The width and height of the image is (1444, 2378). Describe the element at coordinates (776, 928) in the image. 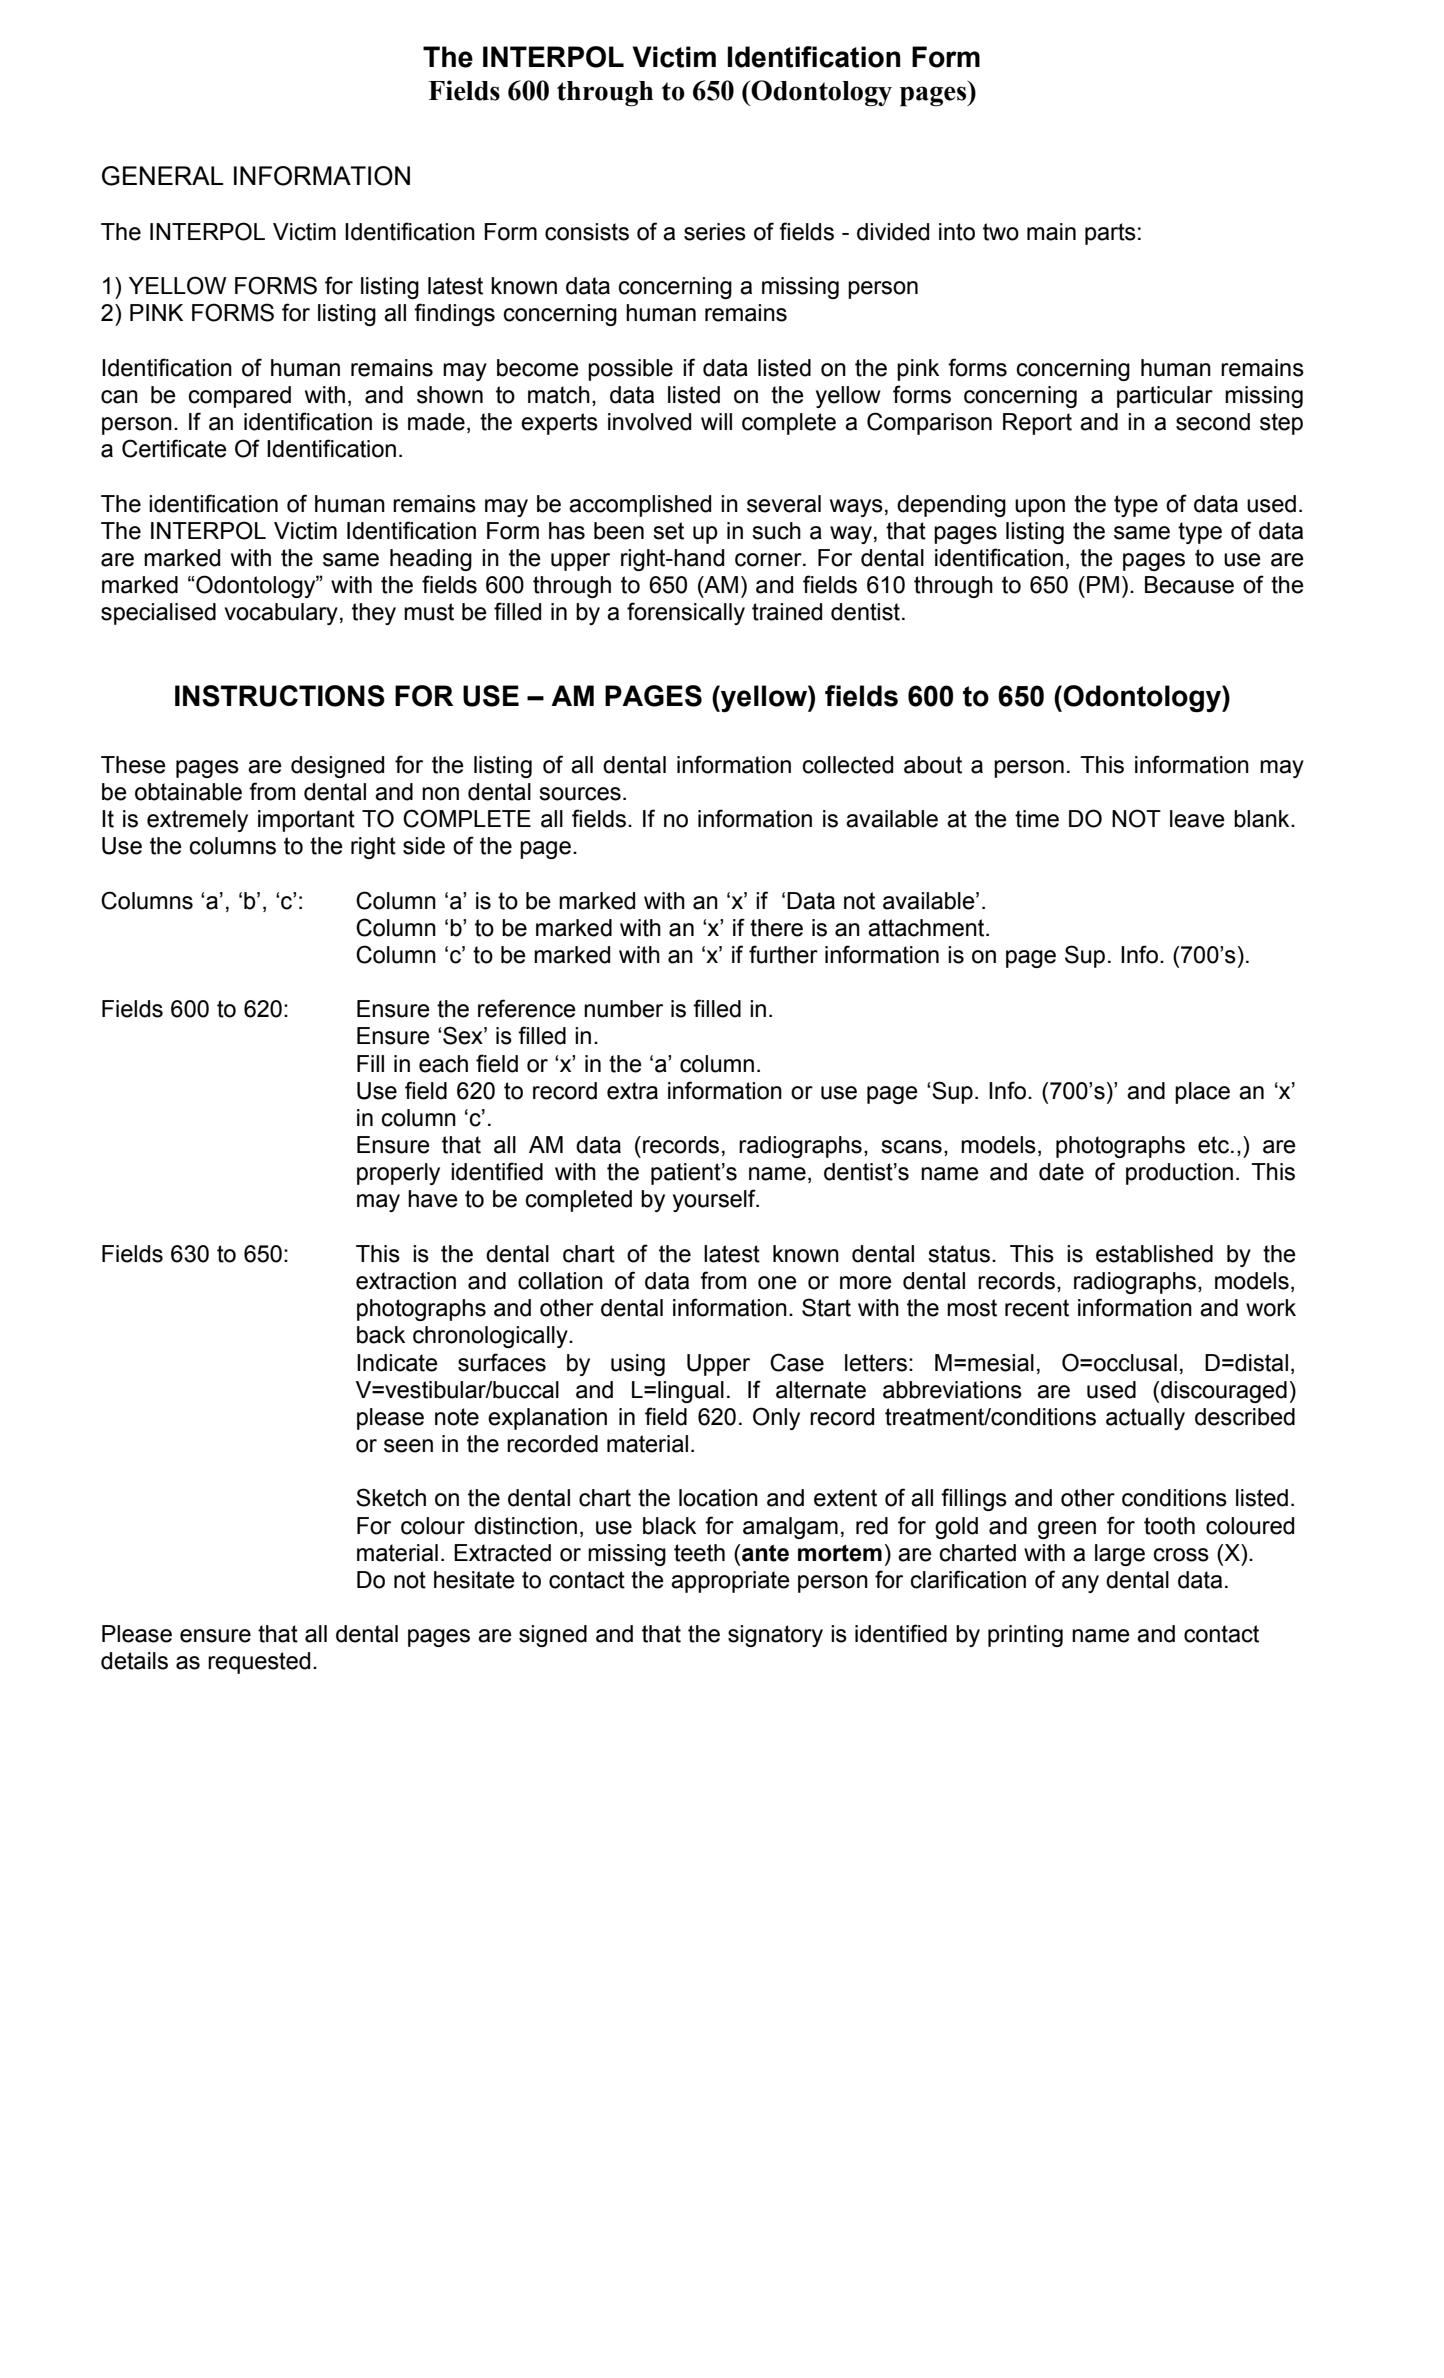

I see `there` at that location.
